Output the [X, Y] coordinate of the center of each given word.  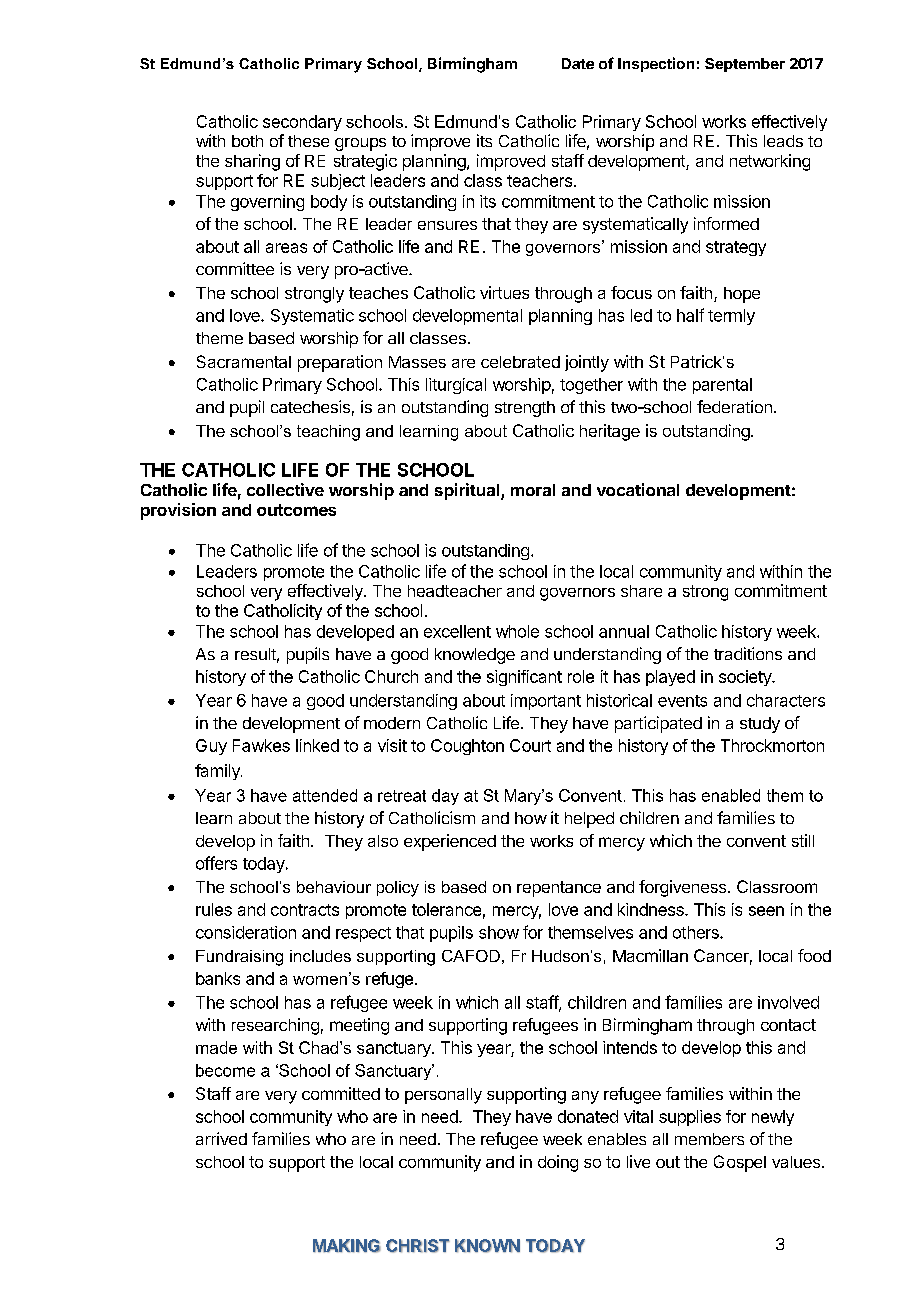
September [745, 65]
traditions [748, 653]
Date [578, 63]
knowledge [475, 656]
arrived [221, 1138]
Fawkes [261, 745]
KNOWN [487, 1246]
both [247, 141]
